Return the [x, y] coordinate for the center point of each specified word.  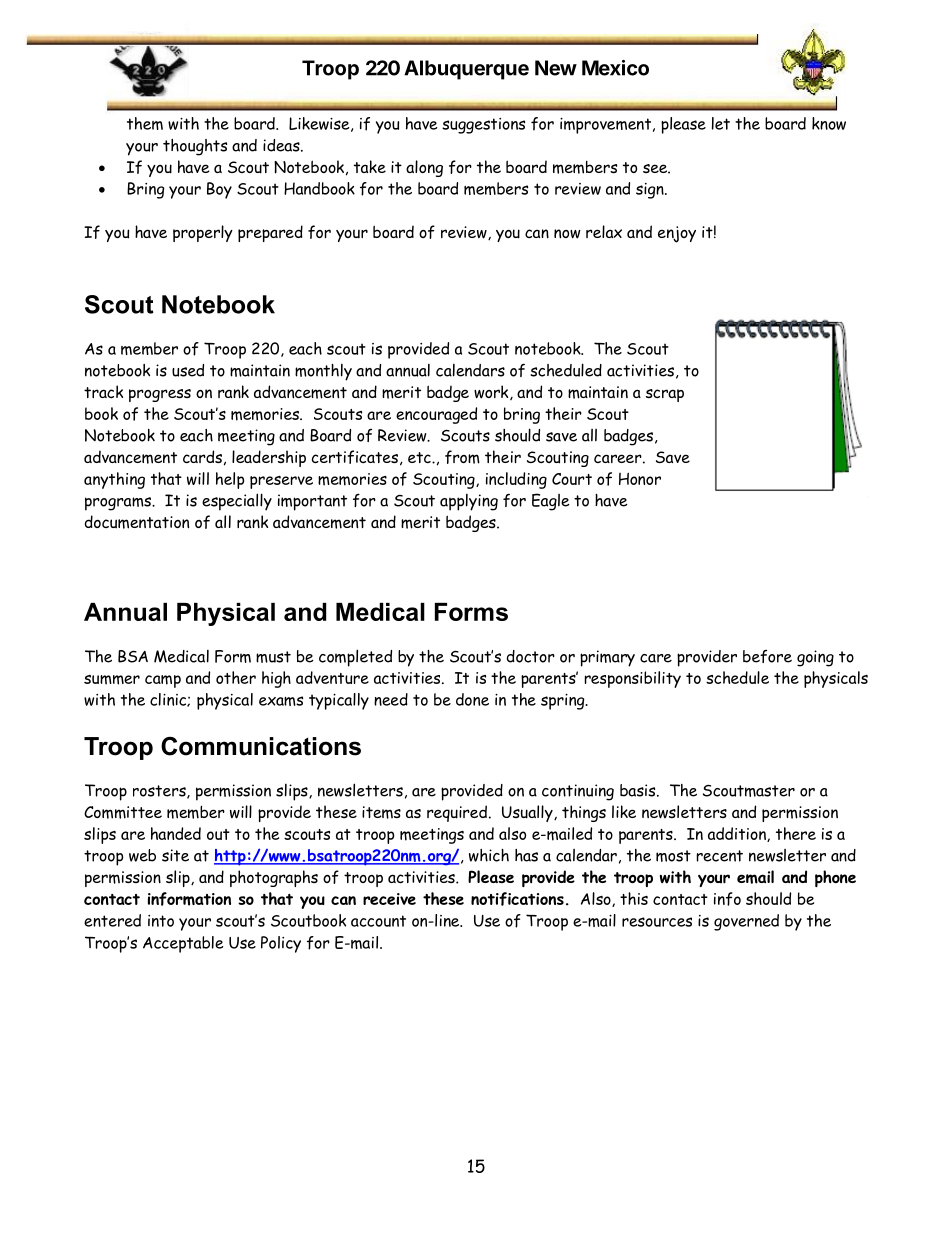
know [829, 123]
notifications [517, 899]
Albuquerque [466, 70]
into [161, 921]
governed [746, 922]
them [145, 123]
